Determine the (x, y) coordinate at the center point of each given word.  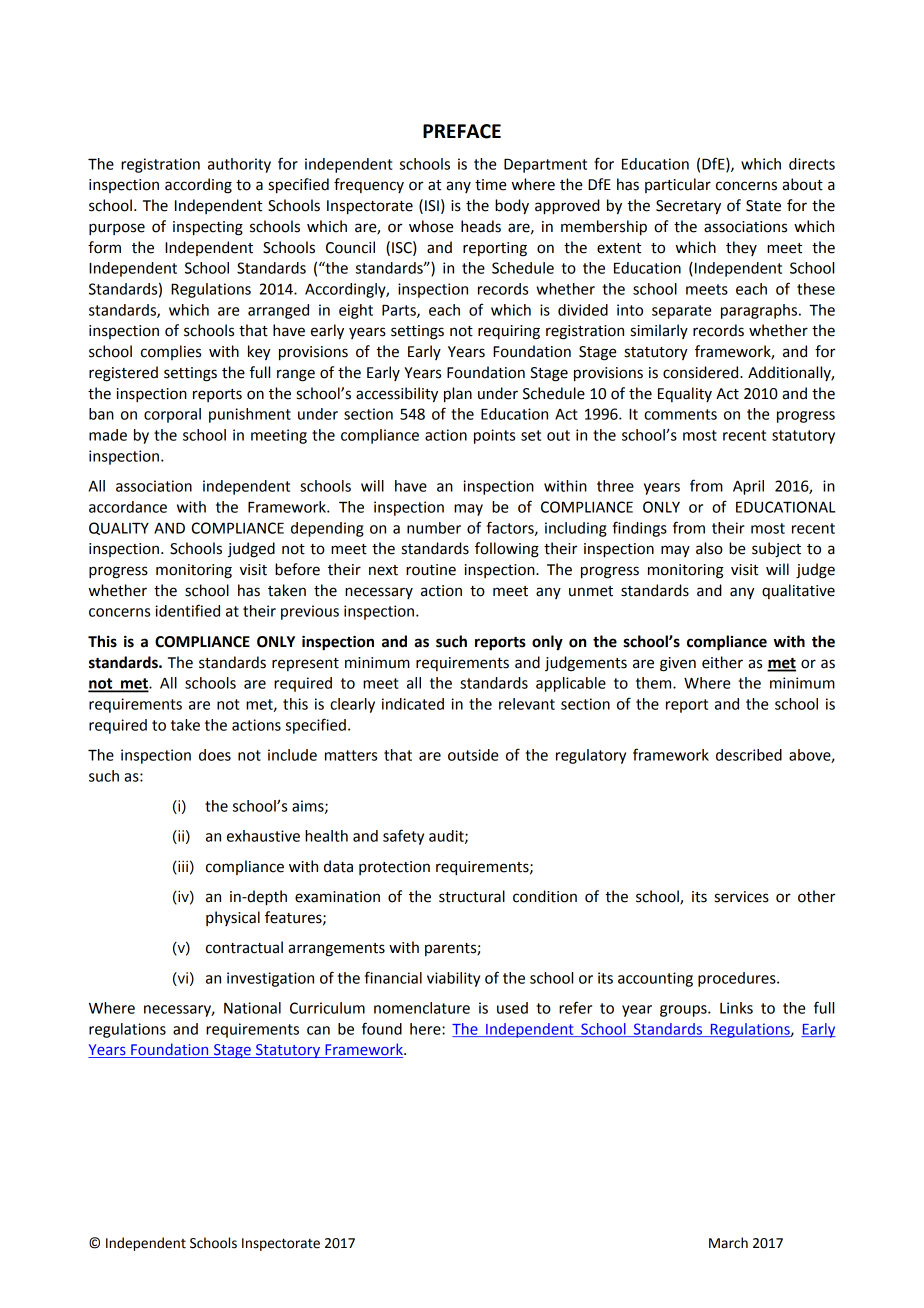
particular (678, 185)
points (494, 436)
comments (680, 414)
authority (239, 165)
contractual (244, 947)
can (318, 1030)
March (728, 1243)
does (215, 755)
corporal (172, 415)
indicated (413, 704)
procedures (738, 979)
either (722, 662)
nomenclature (422, 1008)
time (490, 185)
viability (453, 979)
